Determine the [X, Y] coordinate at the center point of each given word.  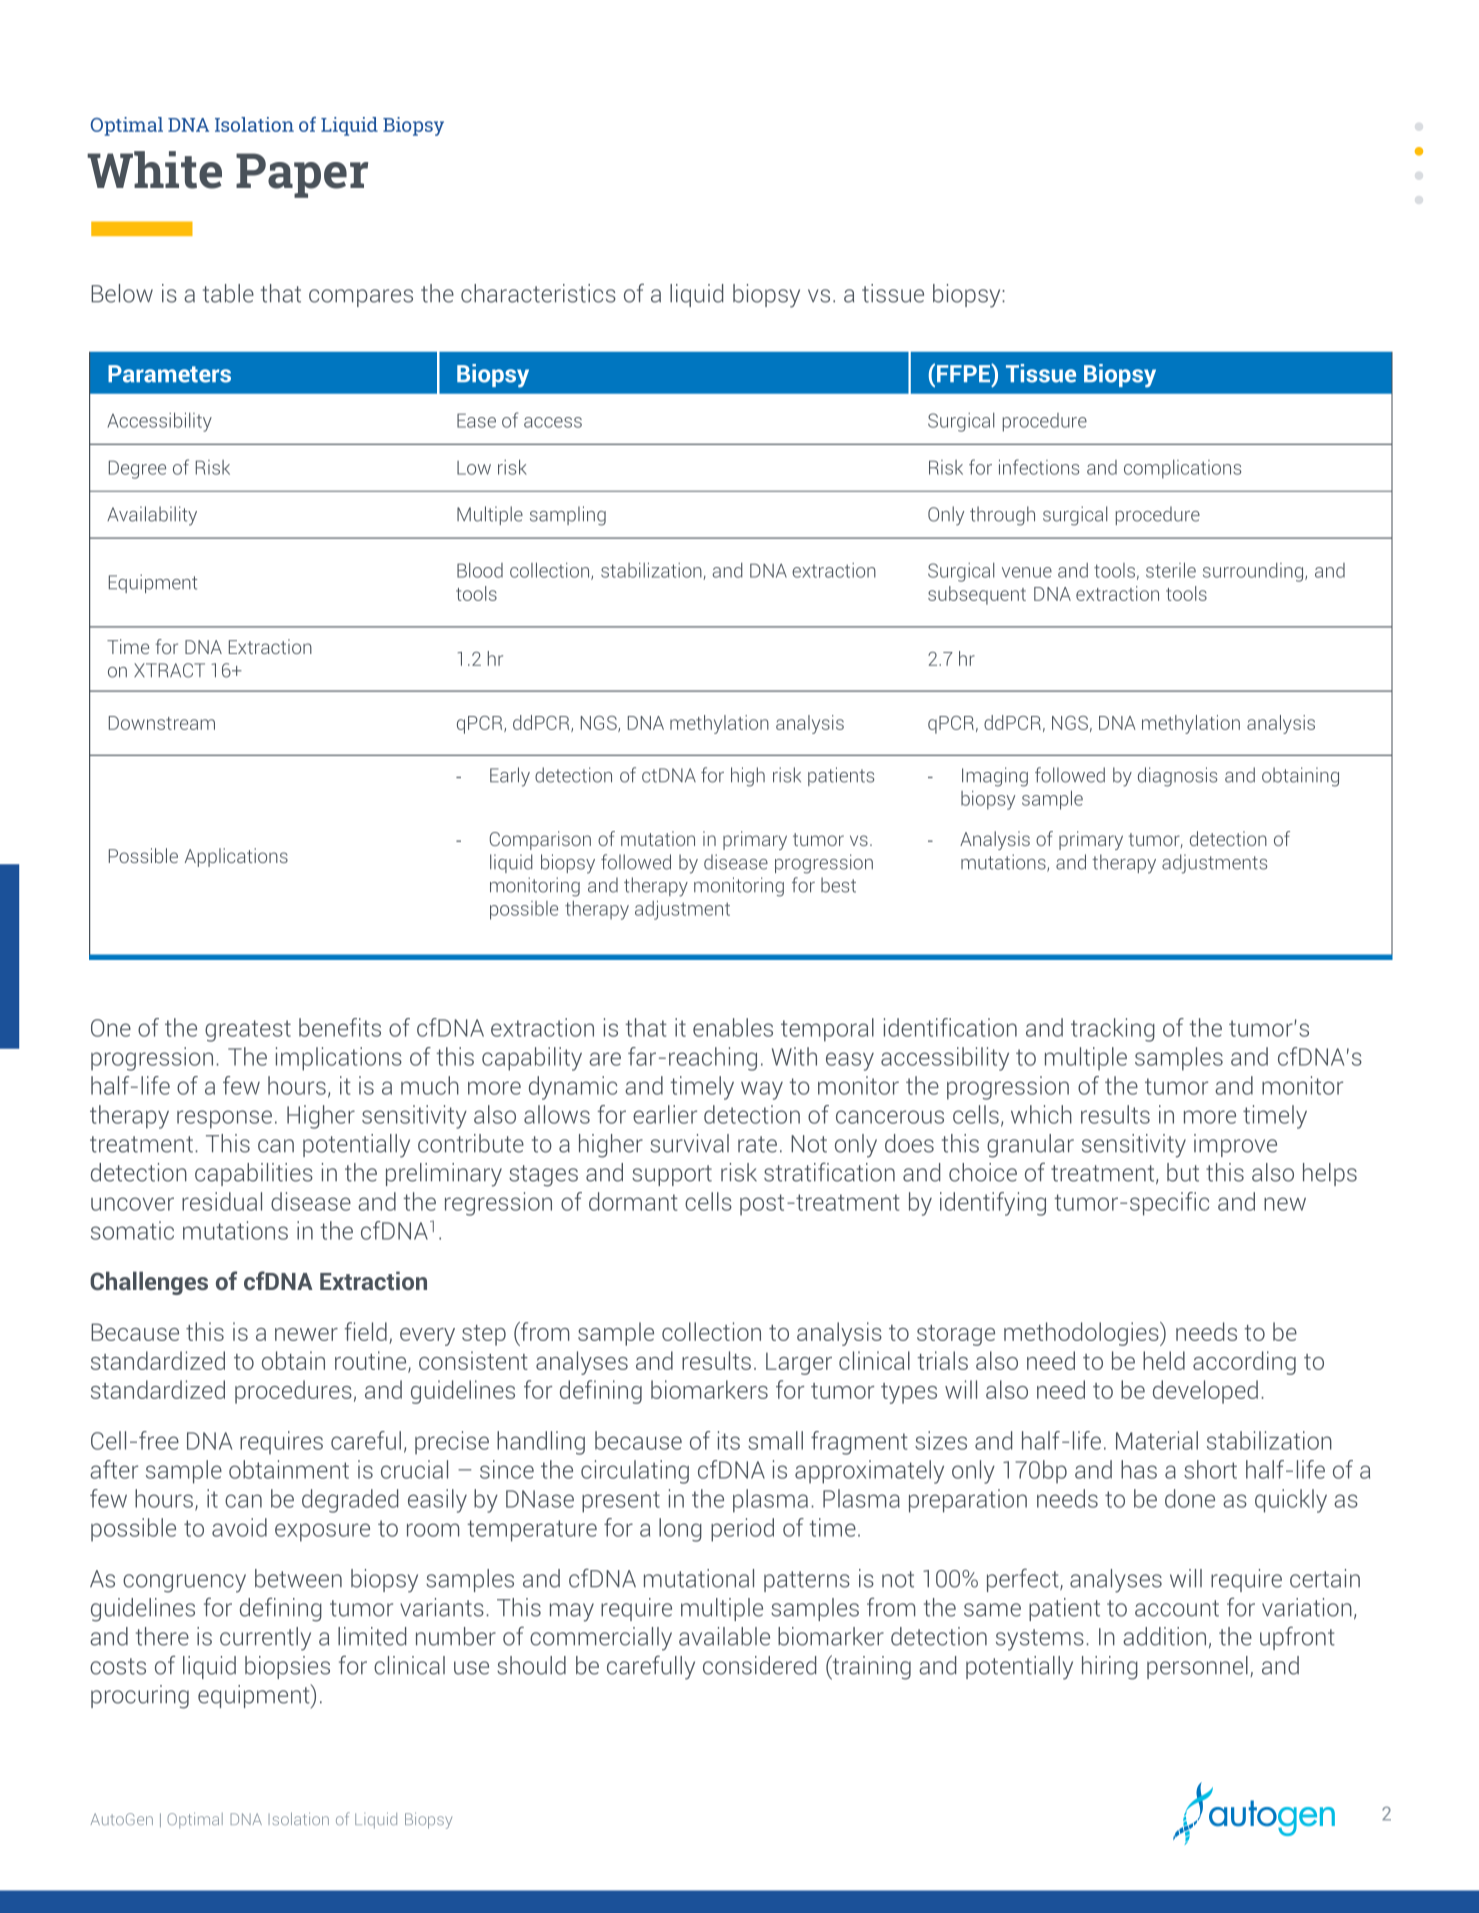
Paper [302, 175]
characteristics [538, 293]
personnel [1197, 1667]
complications [1182, 469]
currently [265, 1639]
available [724, 1636]
